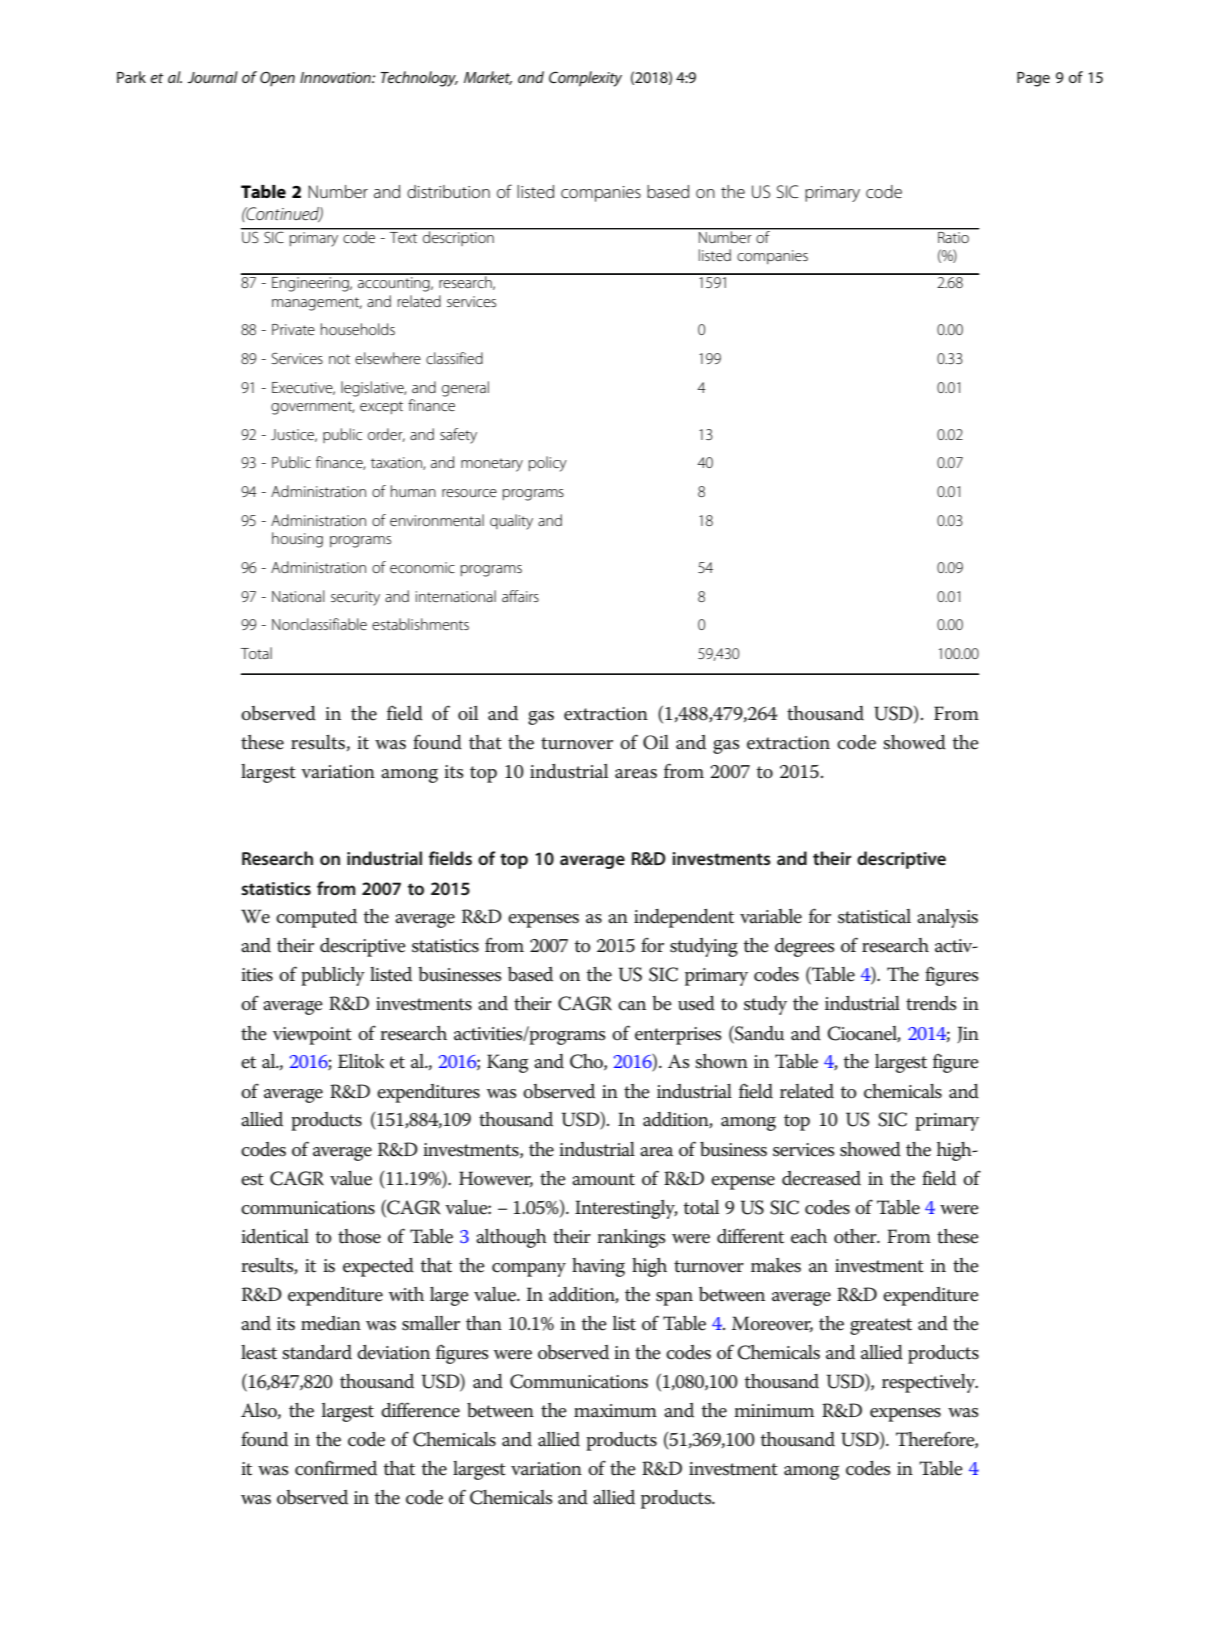 This screenshot has height=1627, width=1220. Describe the element at coordinates (1033, 79) in the screenshot. I see `Page` at that location.
